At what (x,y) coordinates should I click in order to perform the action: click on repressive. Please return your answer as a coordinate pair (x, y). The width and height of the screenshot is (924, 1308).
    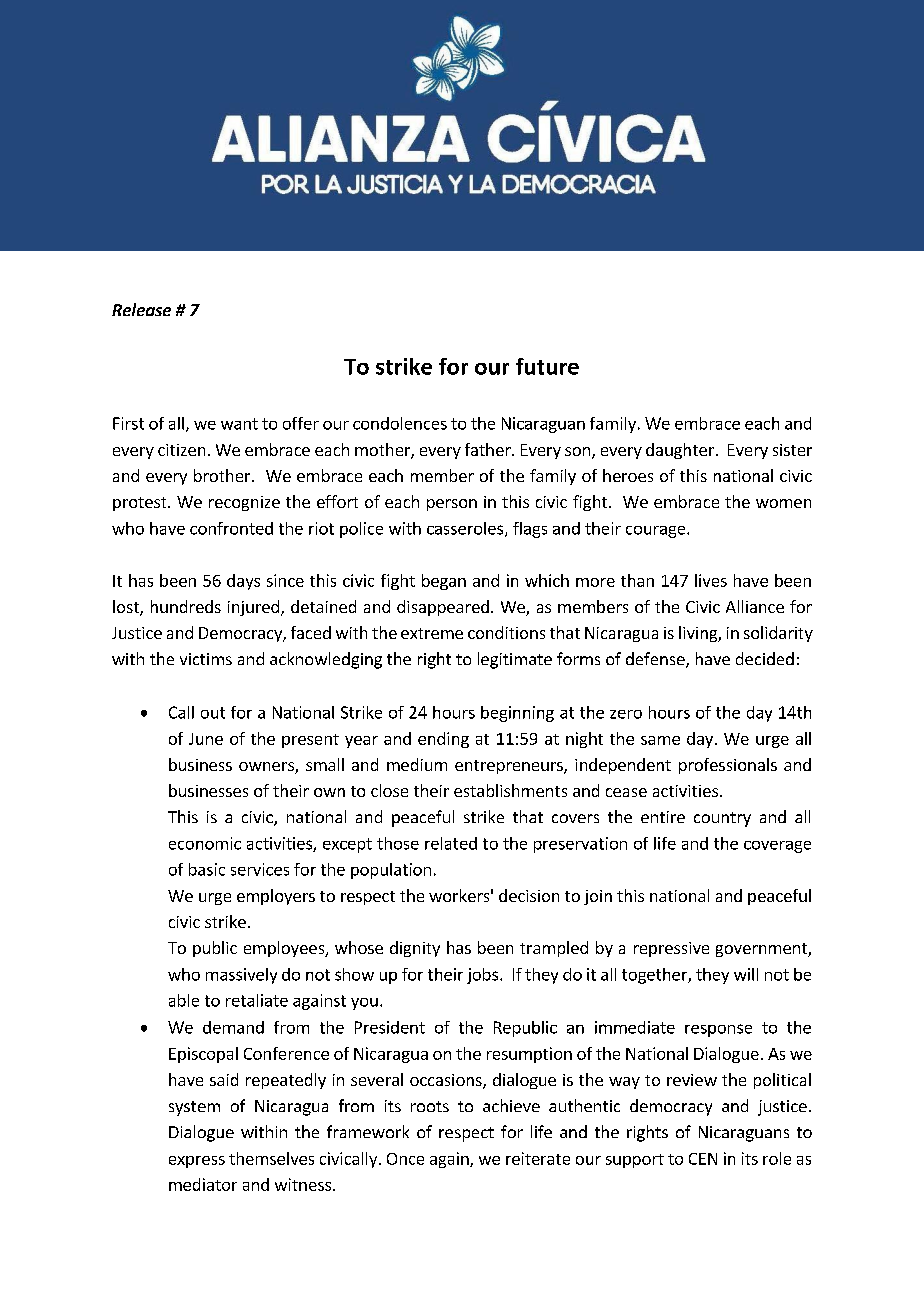
    Looking at the image, I should click on (671, 949).
